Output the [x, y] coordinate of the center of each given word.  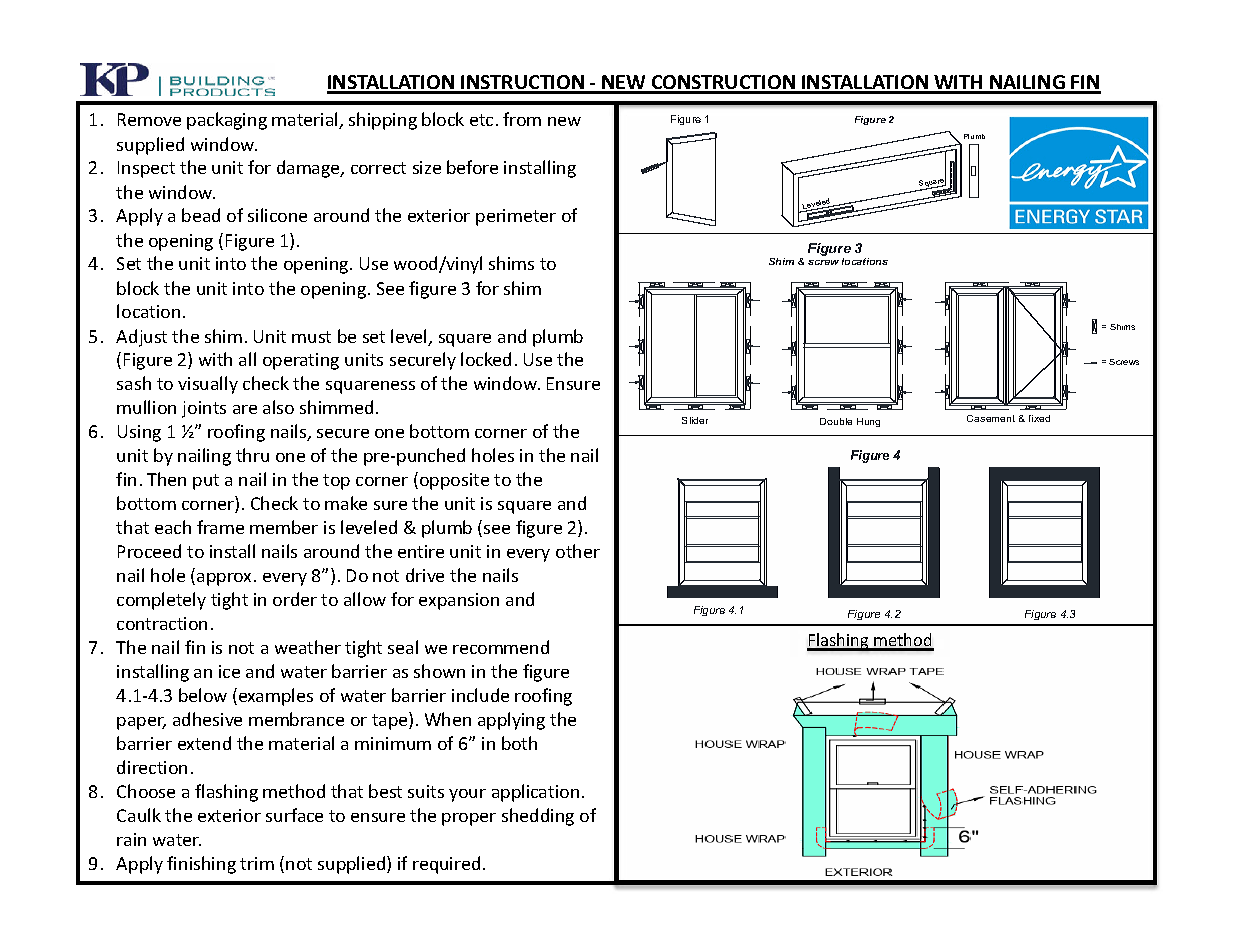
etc [481, 120]
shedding [538, 817]
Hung [868, 422]
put [206, 482]
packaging [227, 121]
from [522, 119]
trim [257, 863]
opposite [454, 481]
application [535, 793]
